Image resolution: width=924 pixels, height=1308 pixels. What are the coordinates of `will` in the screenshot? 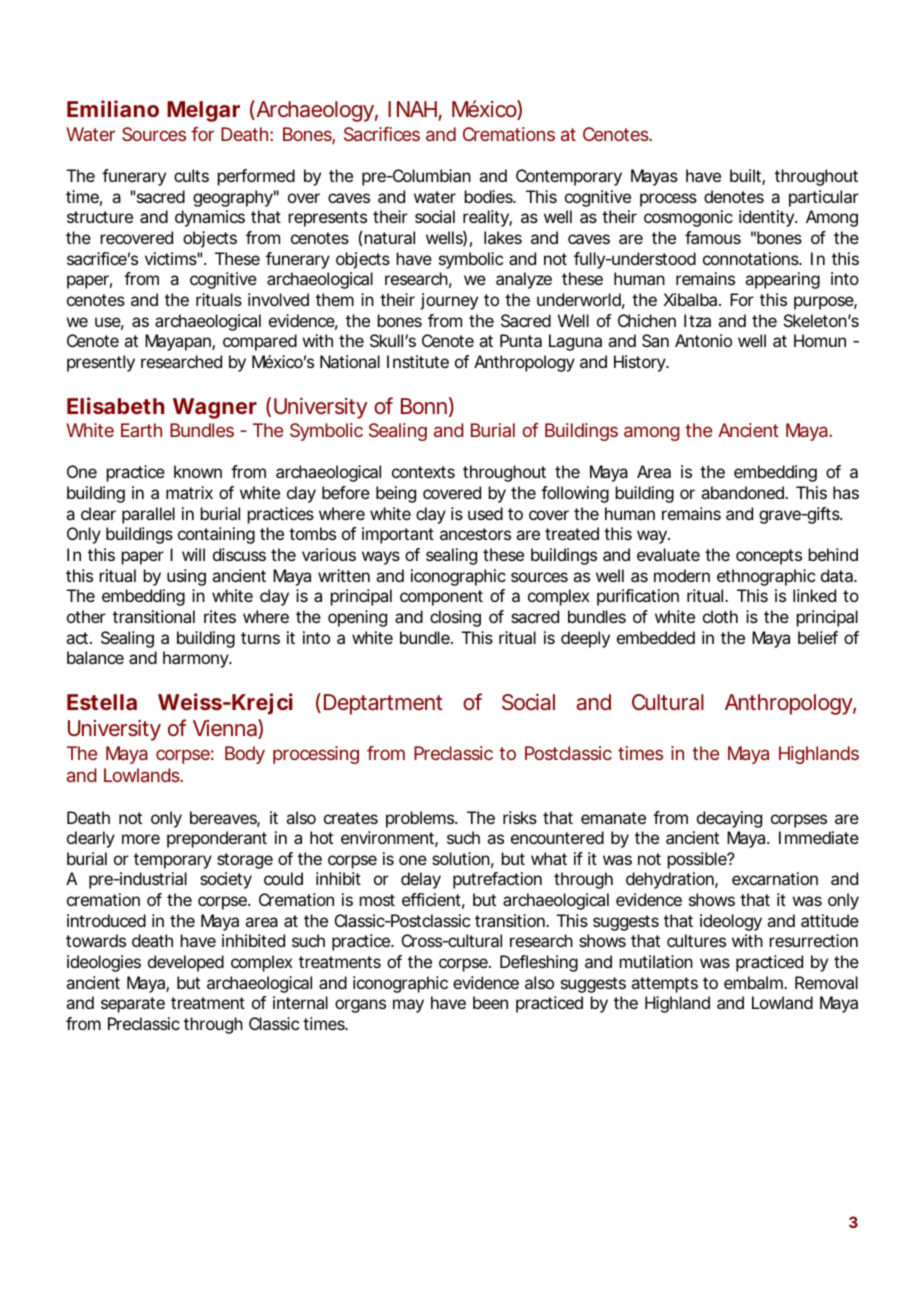 It's located at (193, 554).
